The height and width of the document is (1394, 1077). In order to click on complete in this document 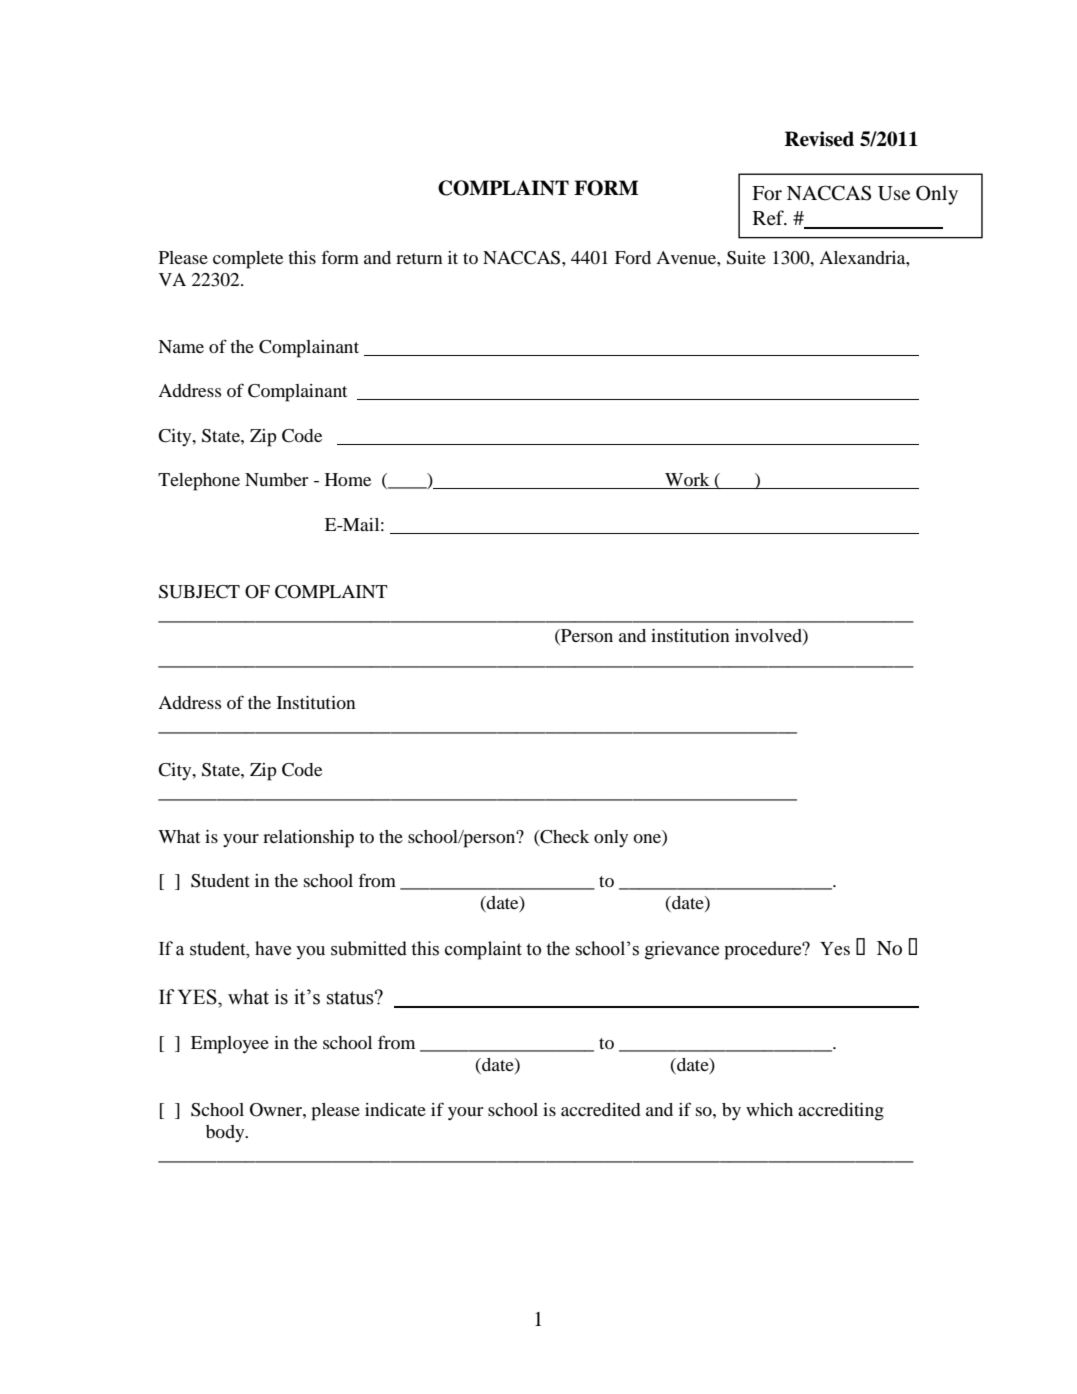, I will do `click(248, 260)`.
